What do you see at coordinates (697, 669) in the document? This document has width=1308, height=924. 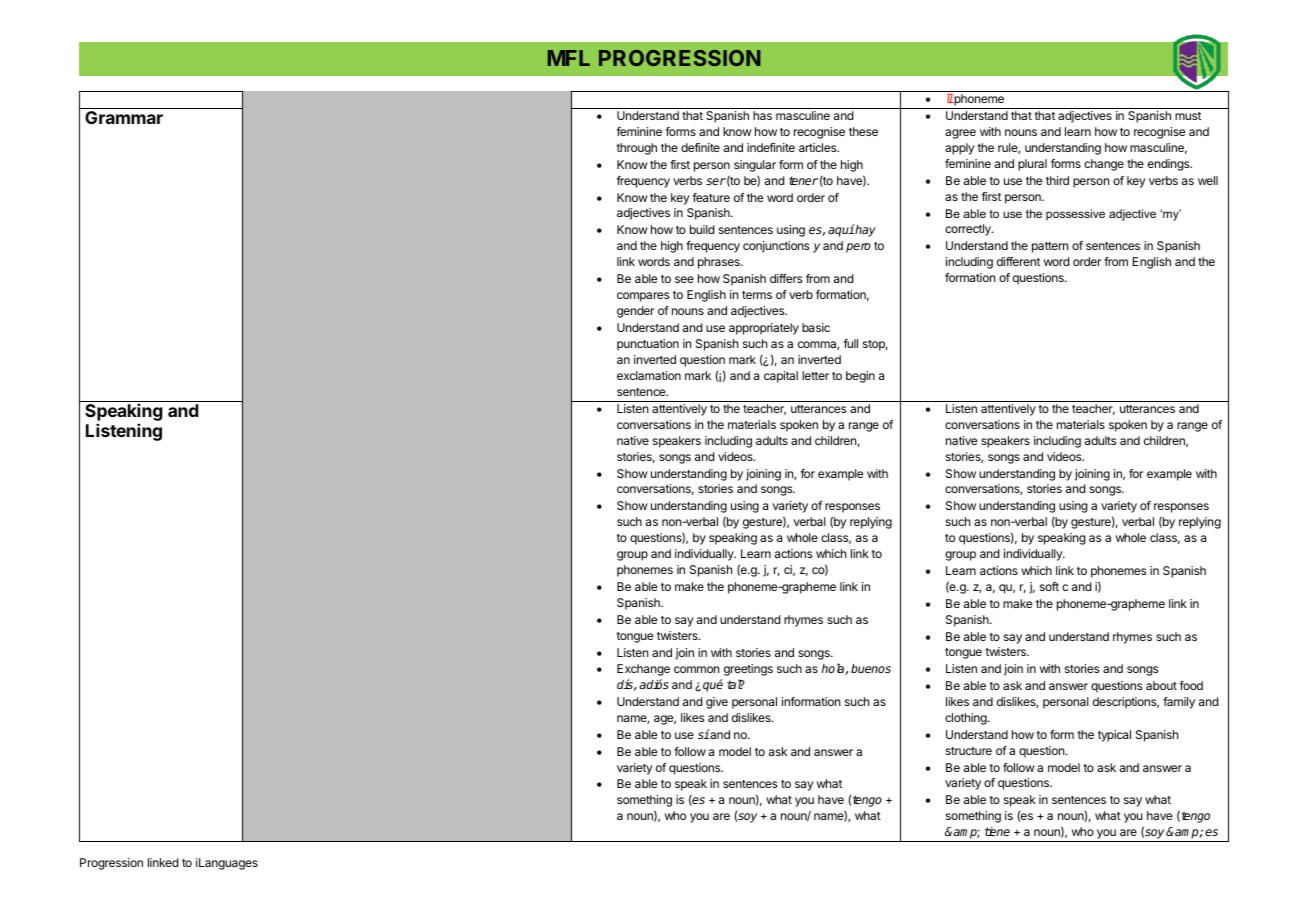 I see `common` at bounding box center [697, 669].
